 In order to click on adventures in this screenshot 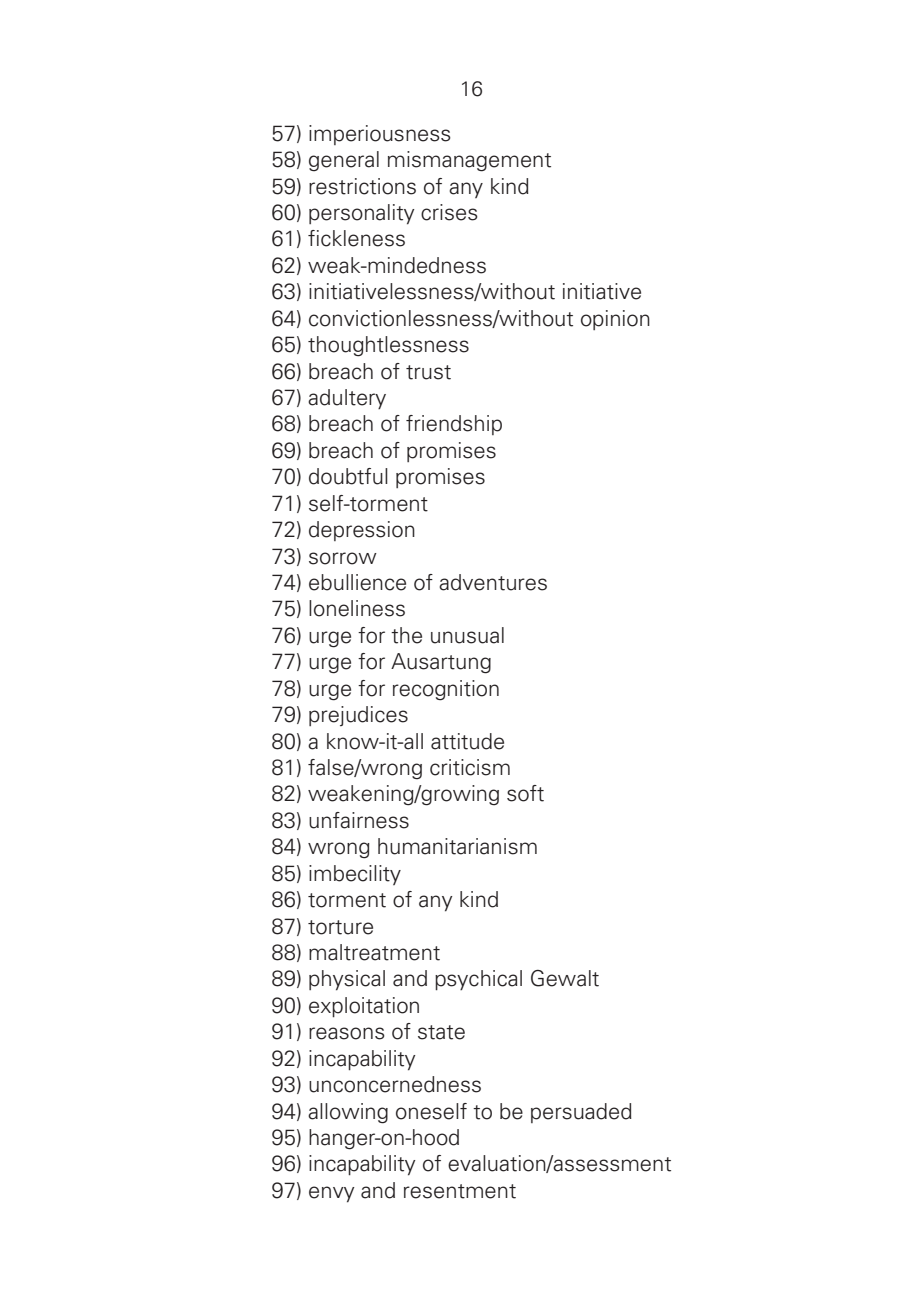, I will do `click(493, 582)`.
